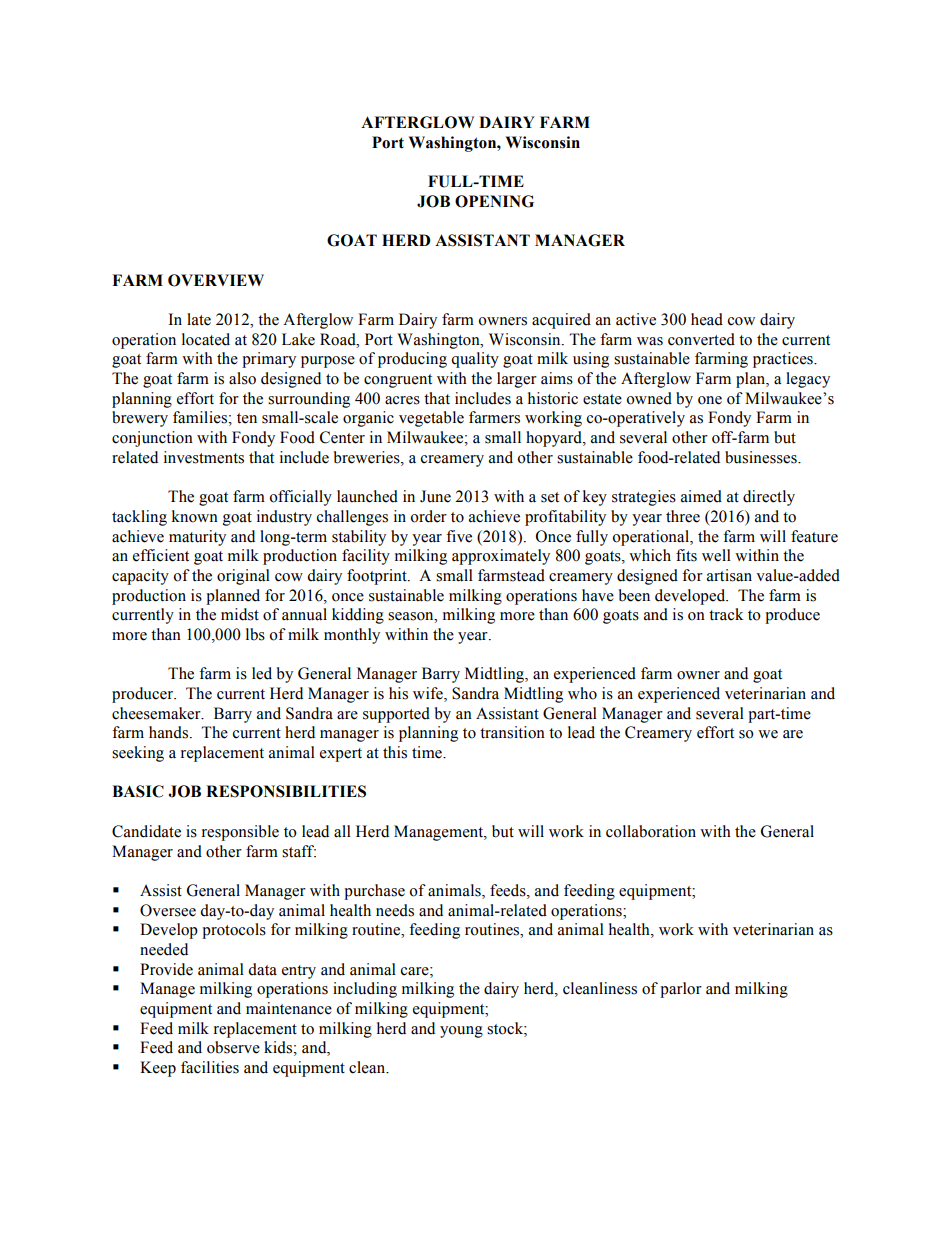 This image has height=1233, width=952. I want to click on businesses, so click(762, 457).
